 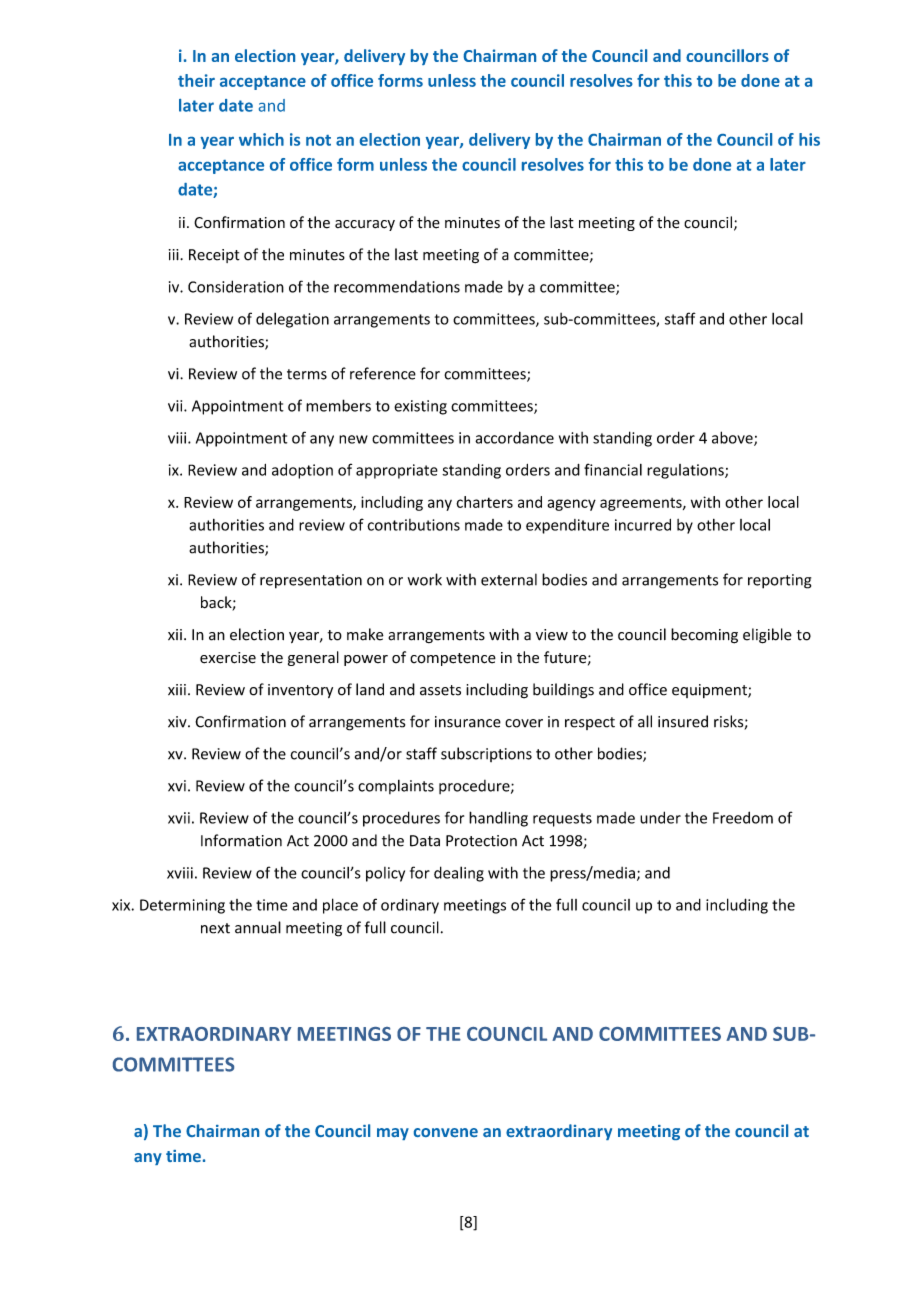 I want to click on Protection, so click(x=481, y=841).
